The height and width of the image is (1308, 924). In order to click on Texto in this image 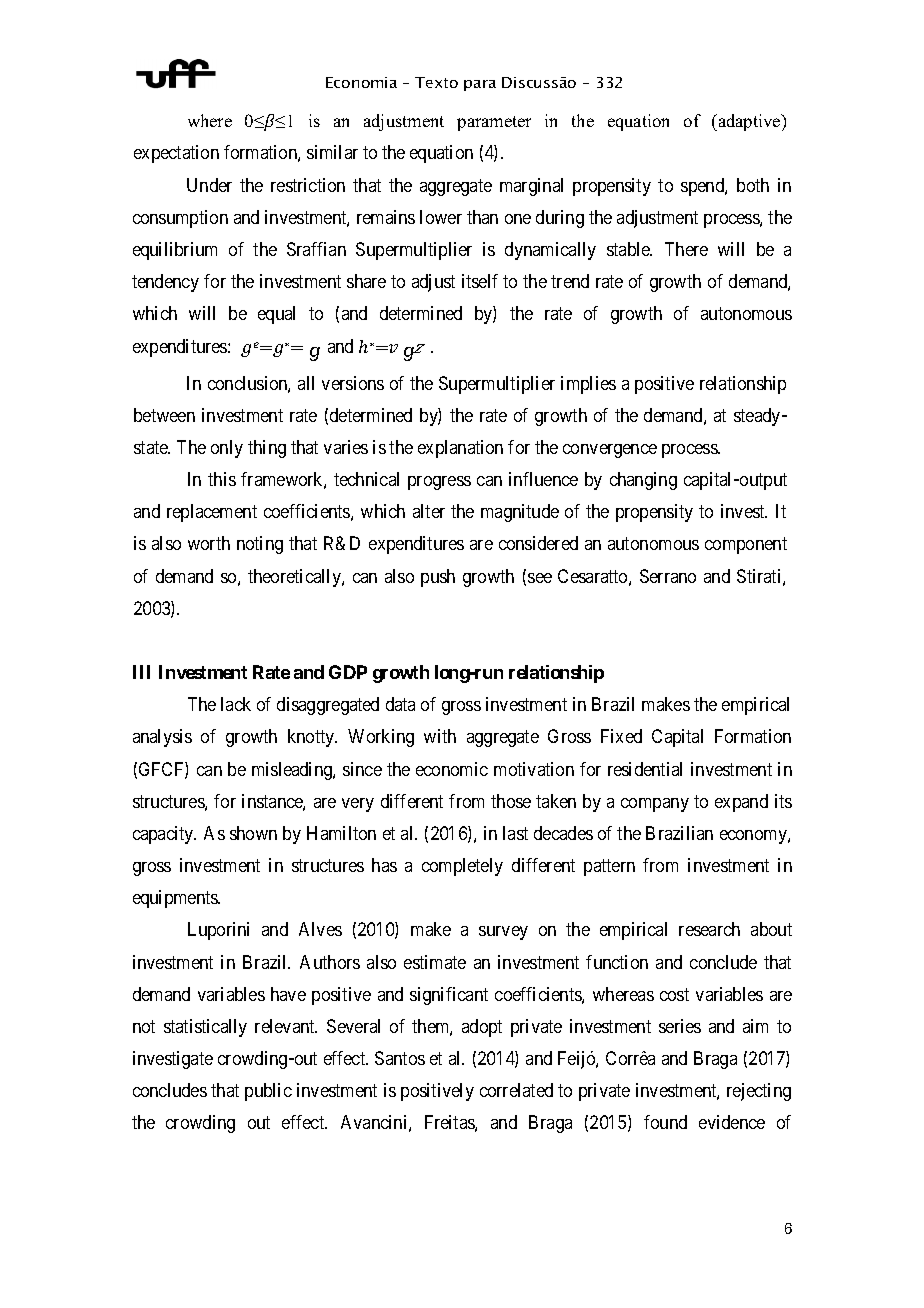, I will do `click(436, 82)`.
